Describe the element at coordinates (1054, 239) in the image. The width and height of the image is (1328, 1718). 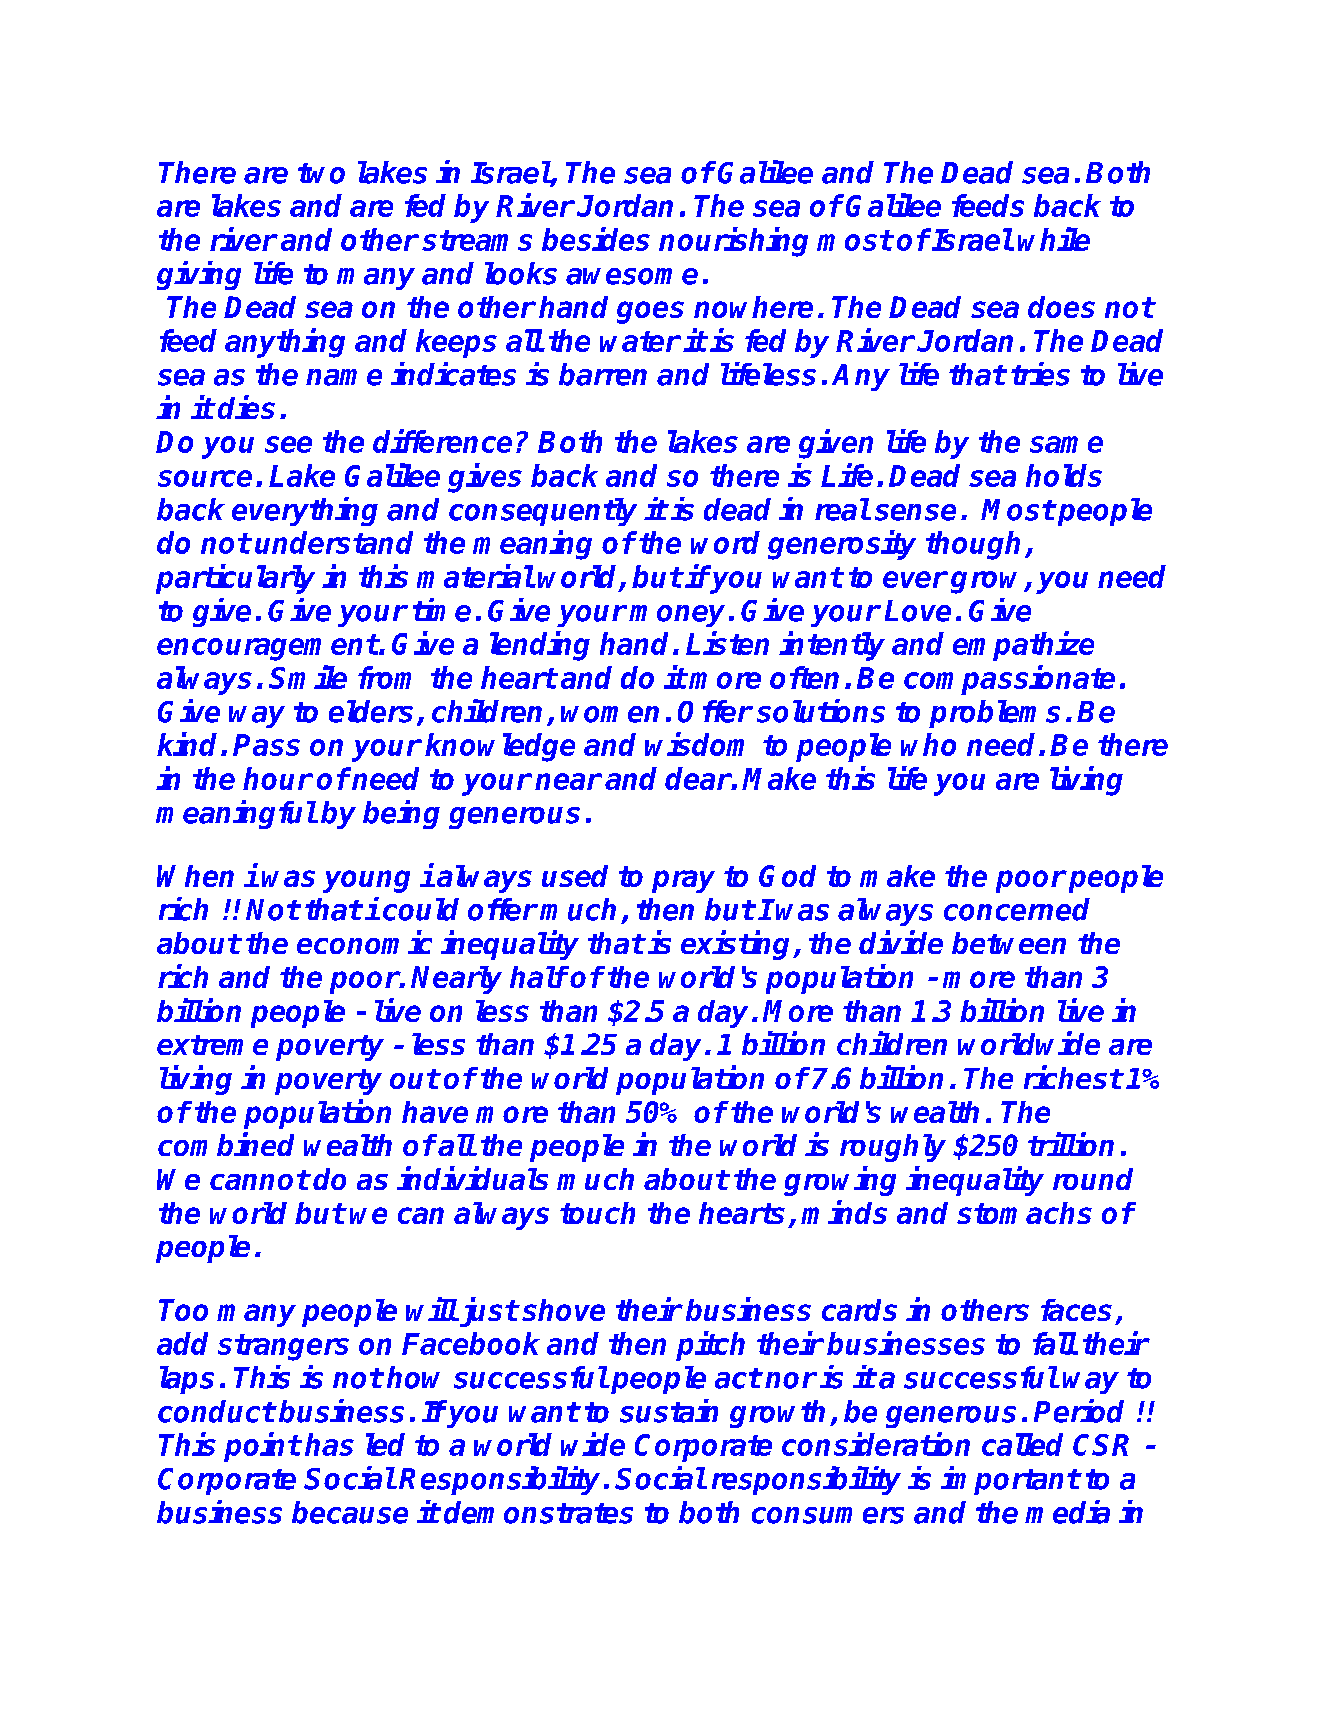
I see `while` at that location.
